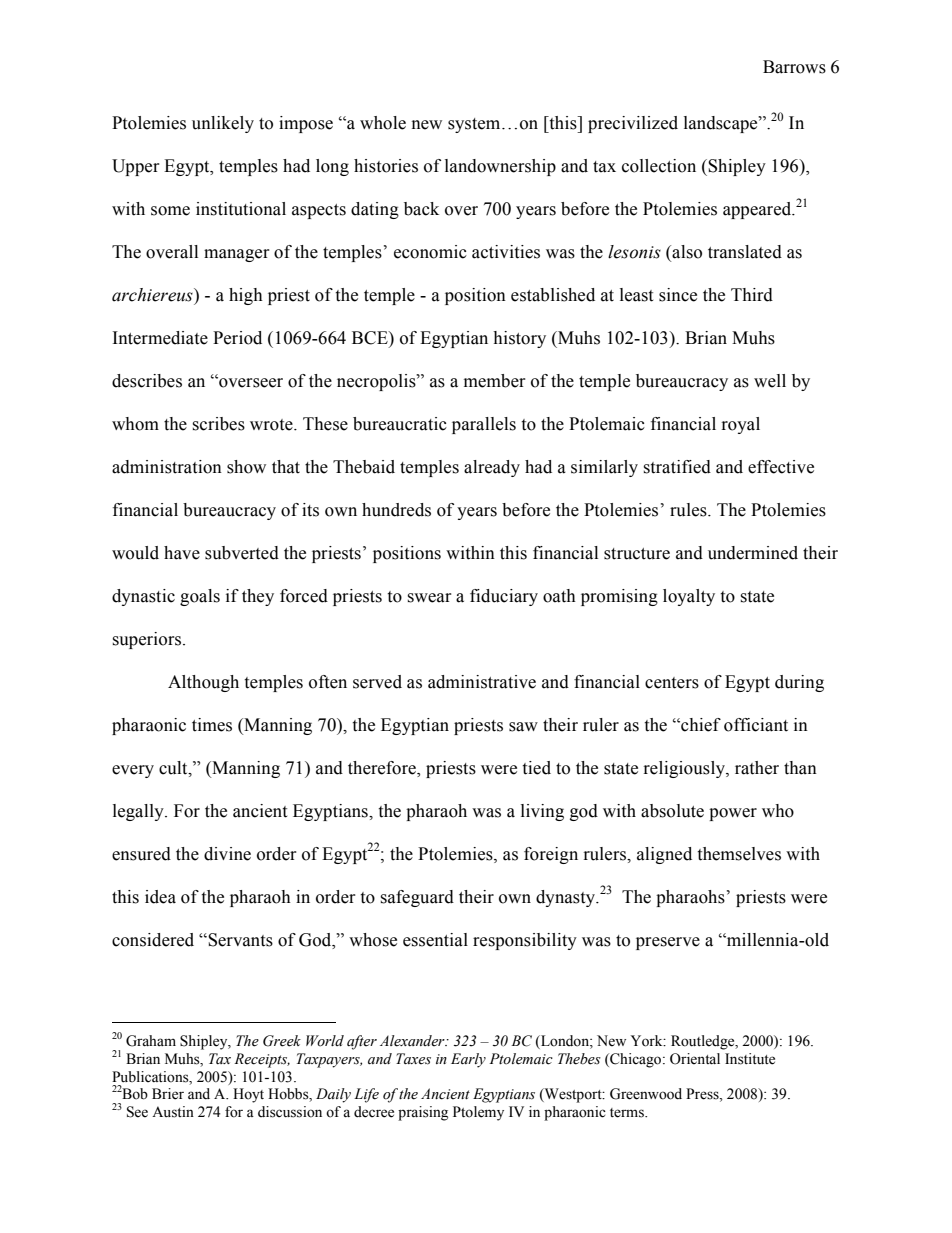 The image size is (952, 1233). I want to click on Barrows, so click(794, 67).
